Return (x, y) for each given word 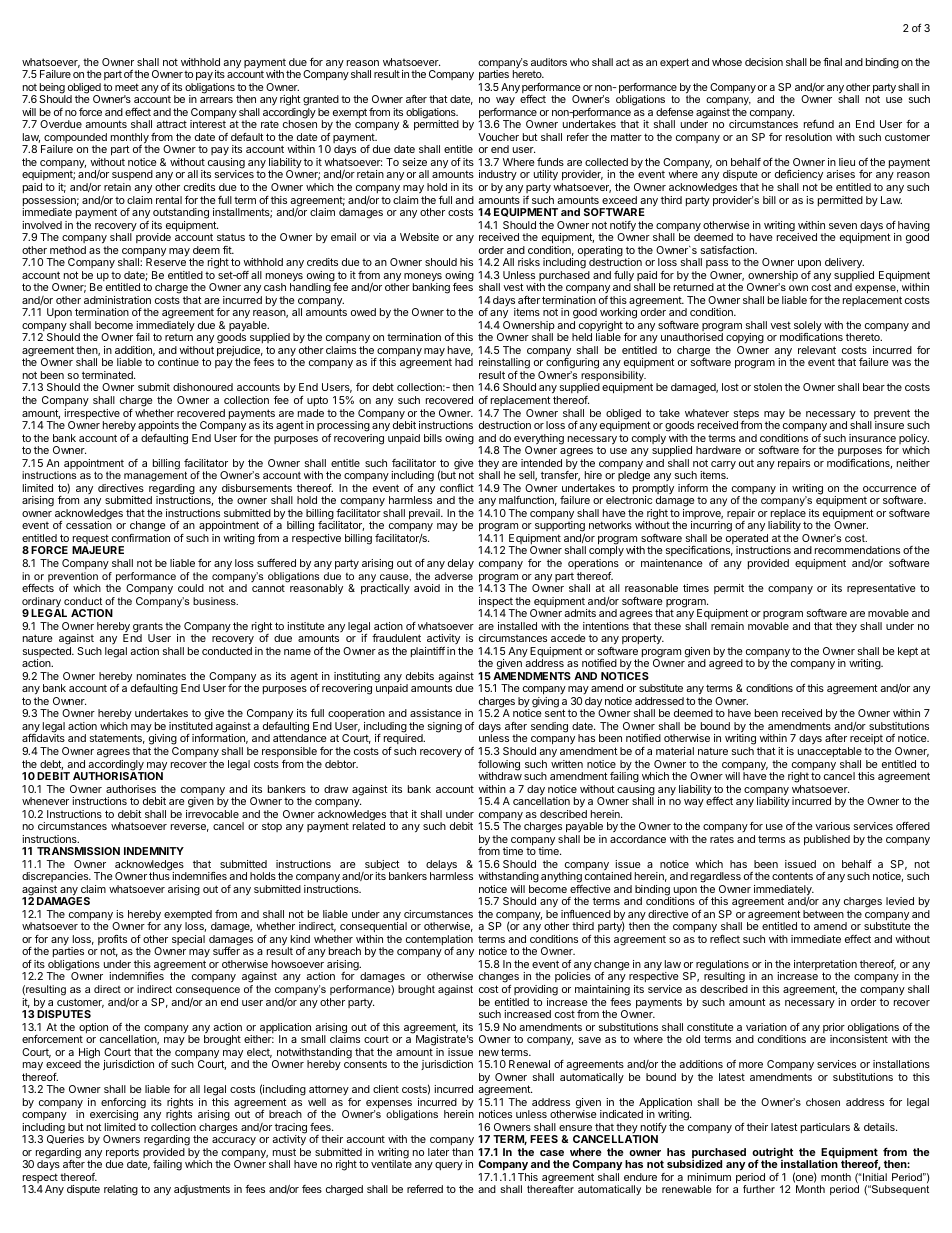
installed (517, 626)
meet (127, 87)
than (462, 1152)
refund (819, 124)
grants (148, 628)
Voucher (498, 137)
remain (727, 626)
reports (122, 1154)
